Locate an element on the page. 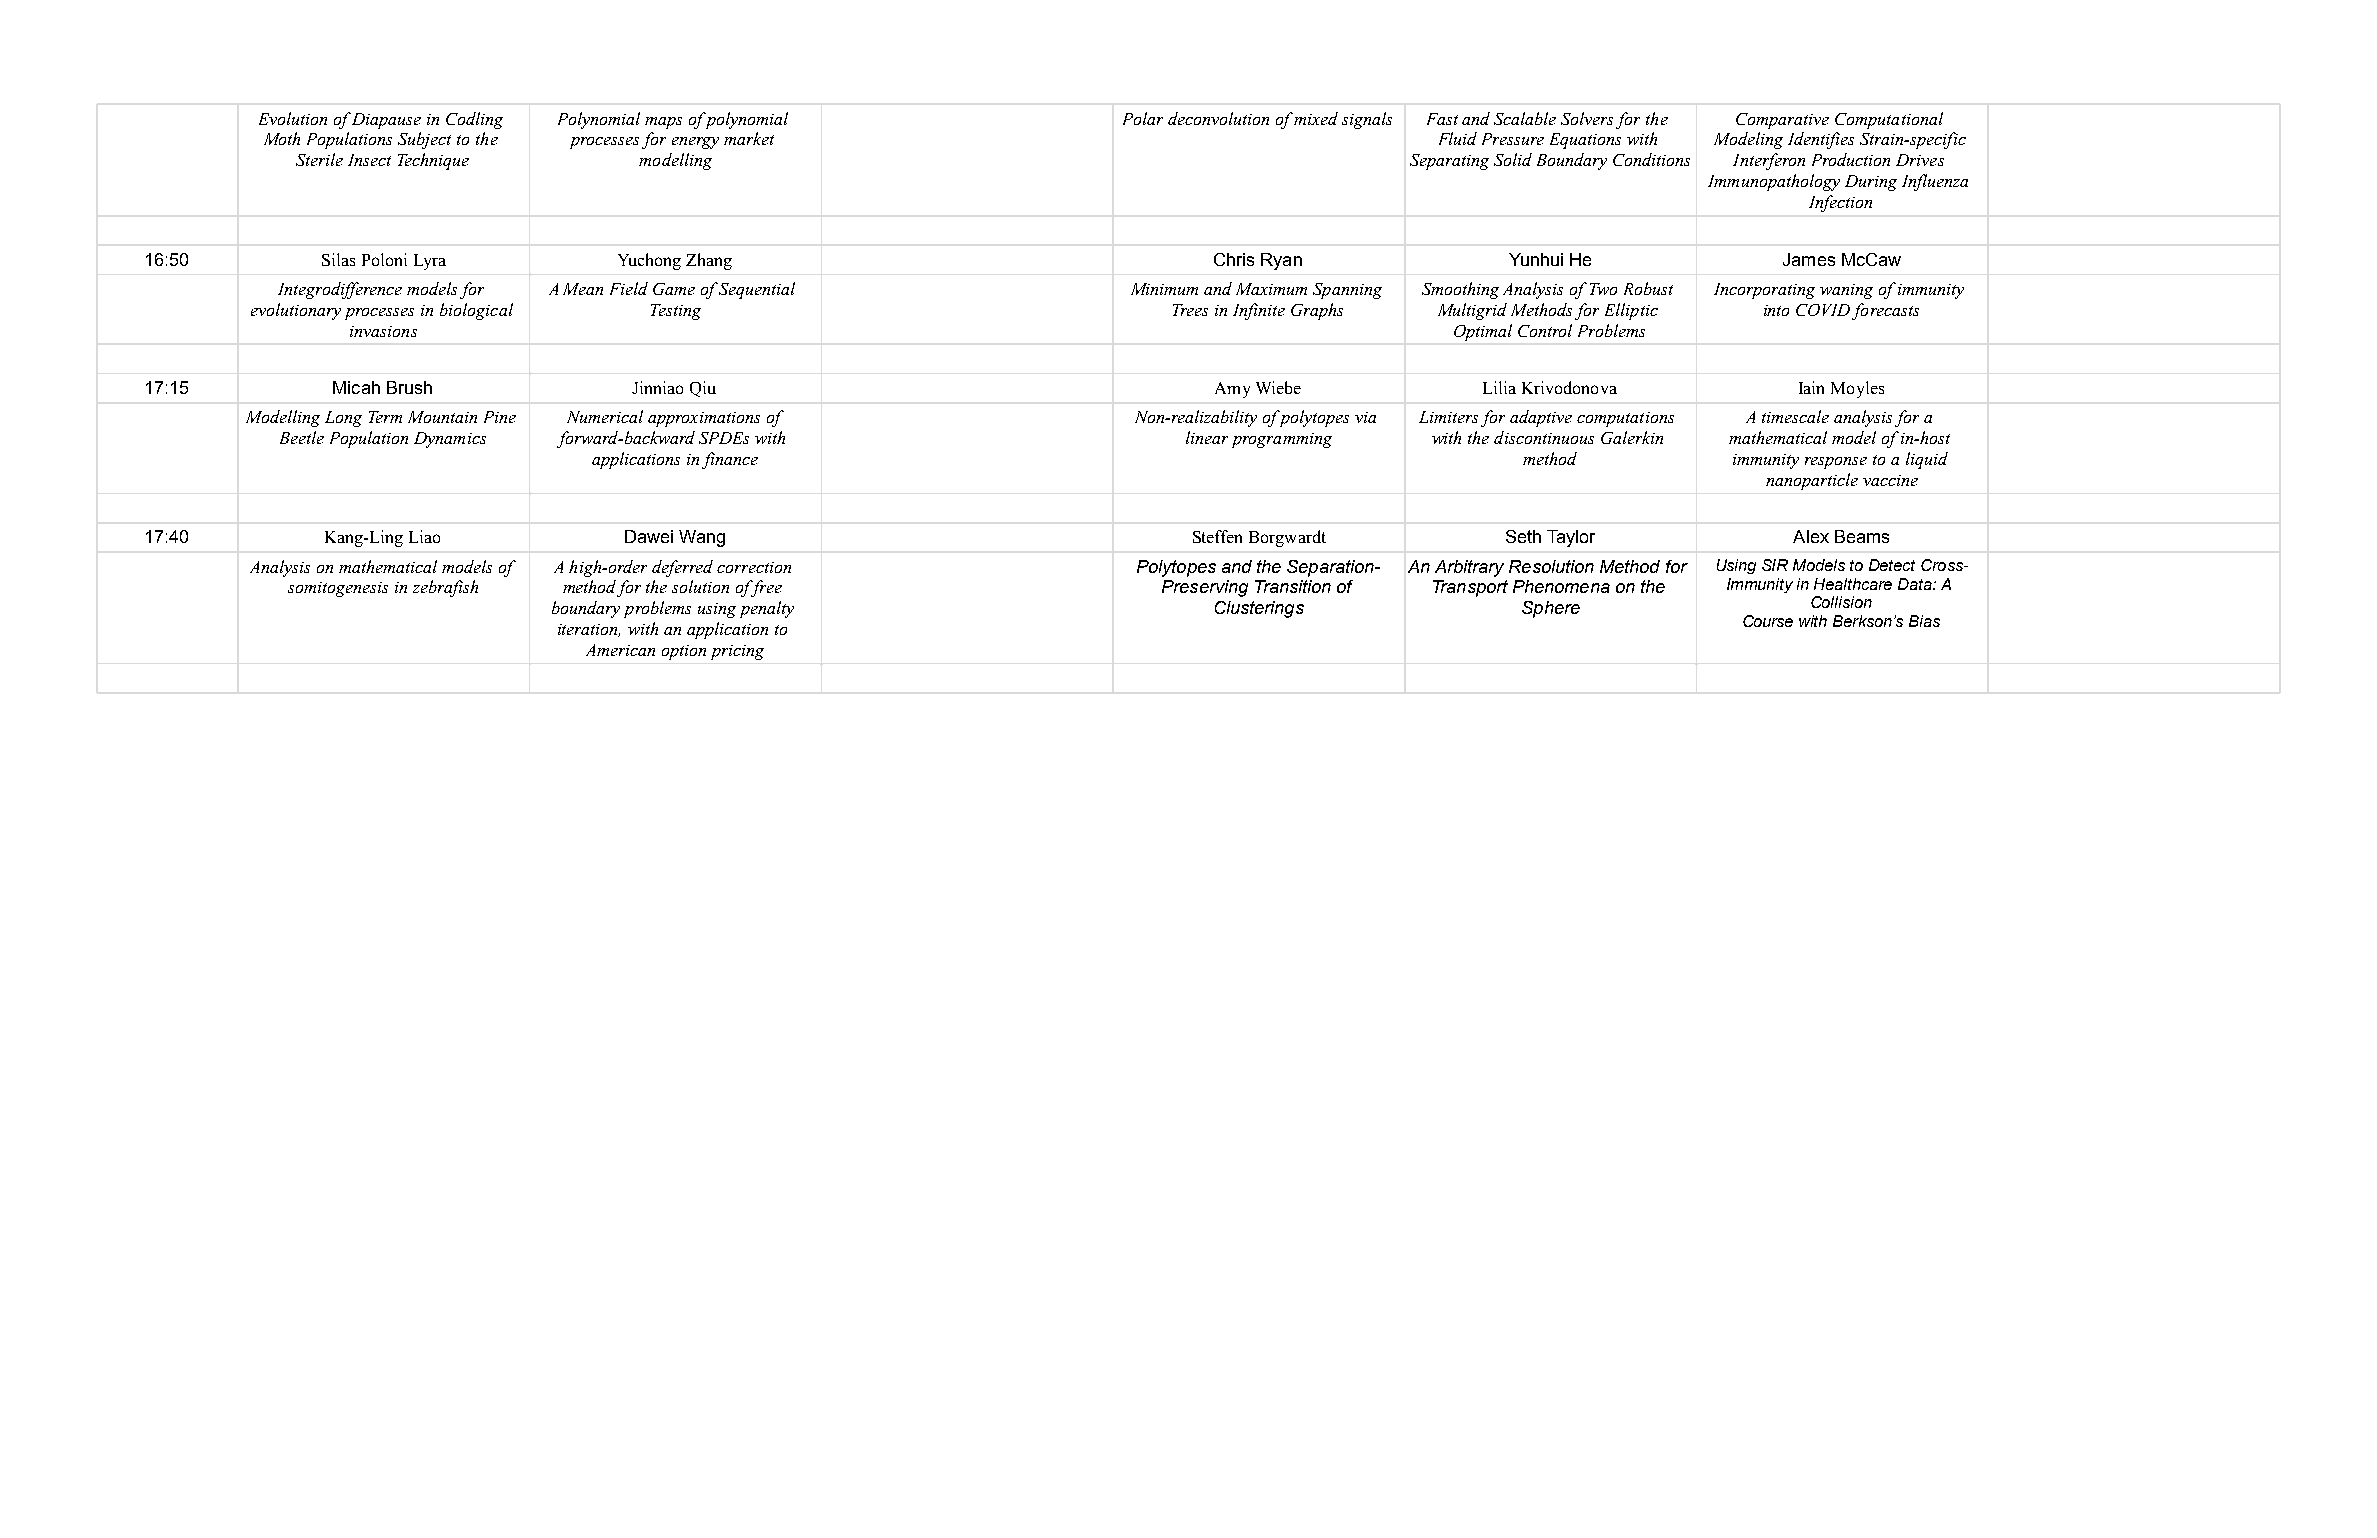 This image has height=1538, width=2377. linear is located at coordinates (1207, 437).
